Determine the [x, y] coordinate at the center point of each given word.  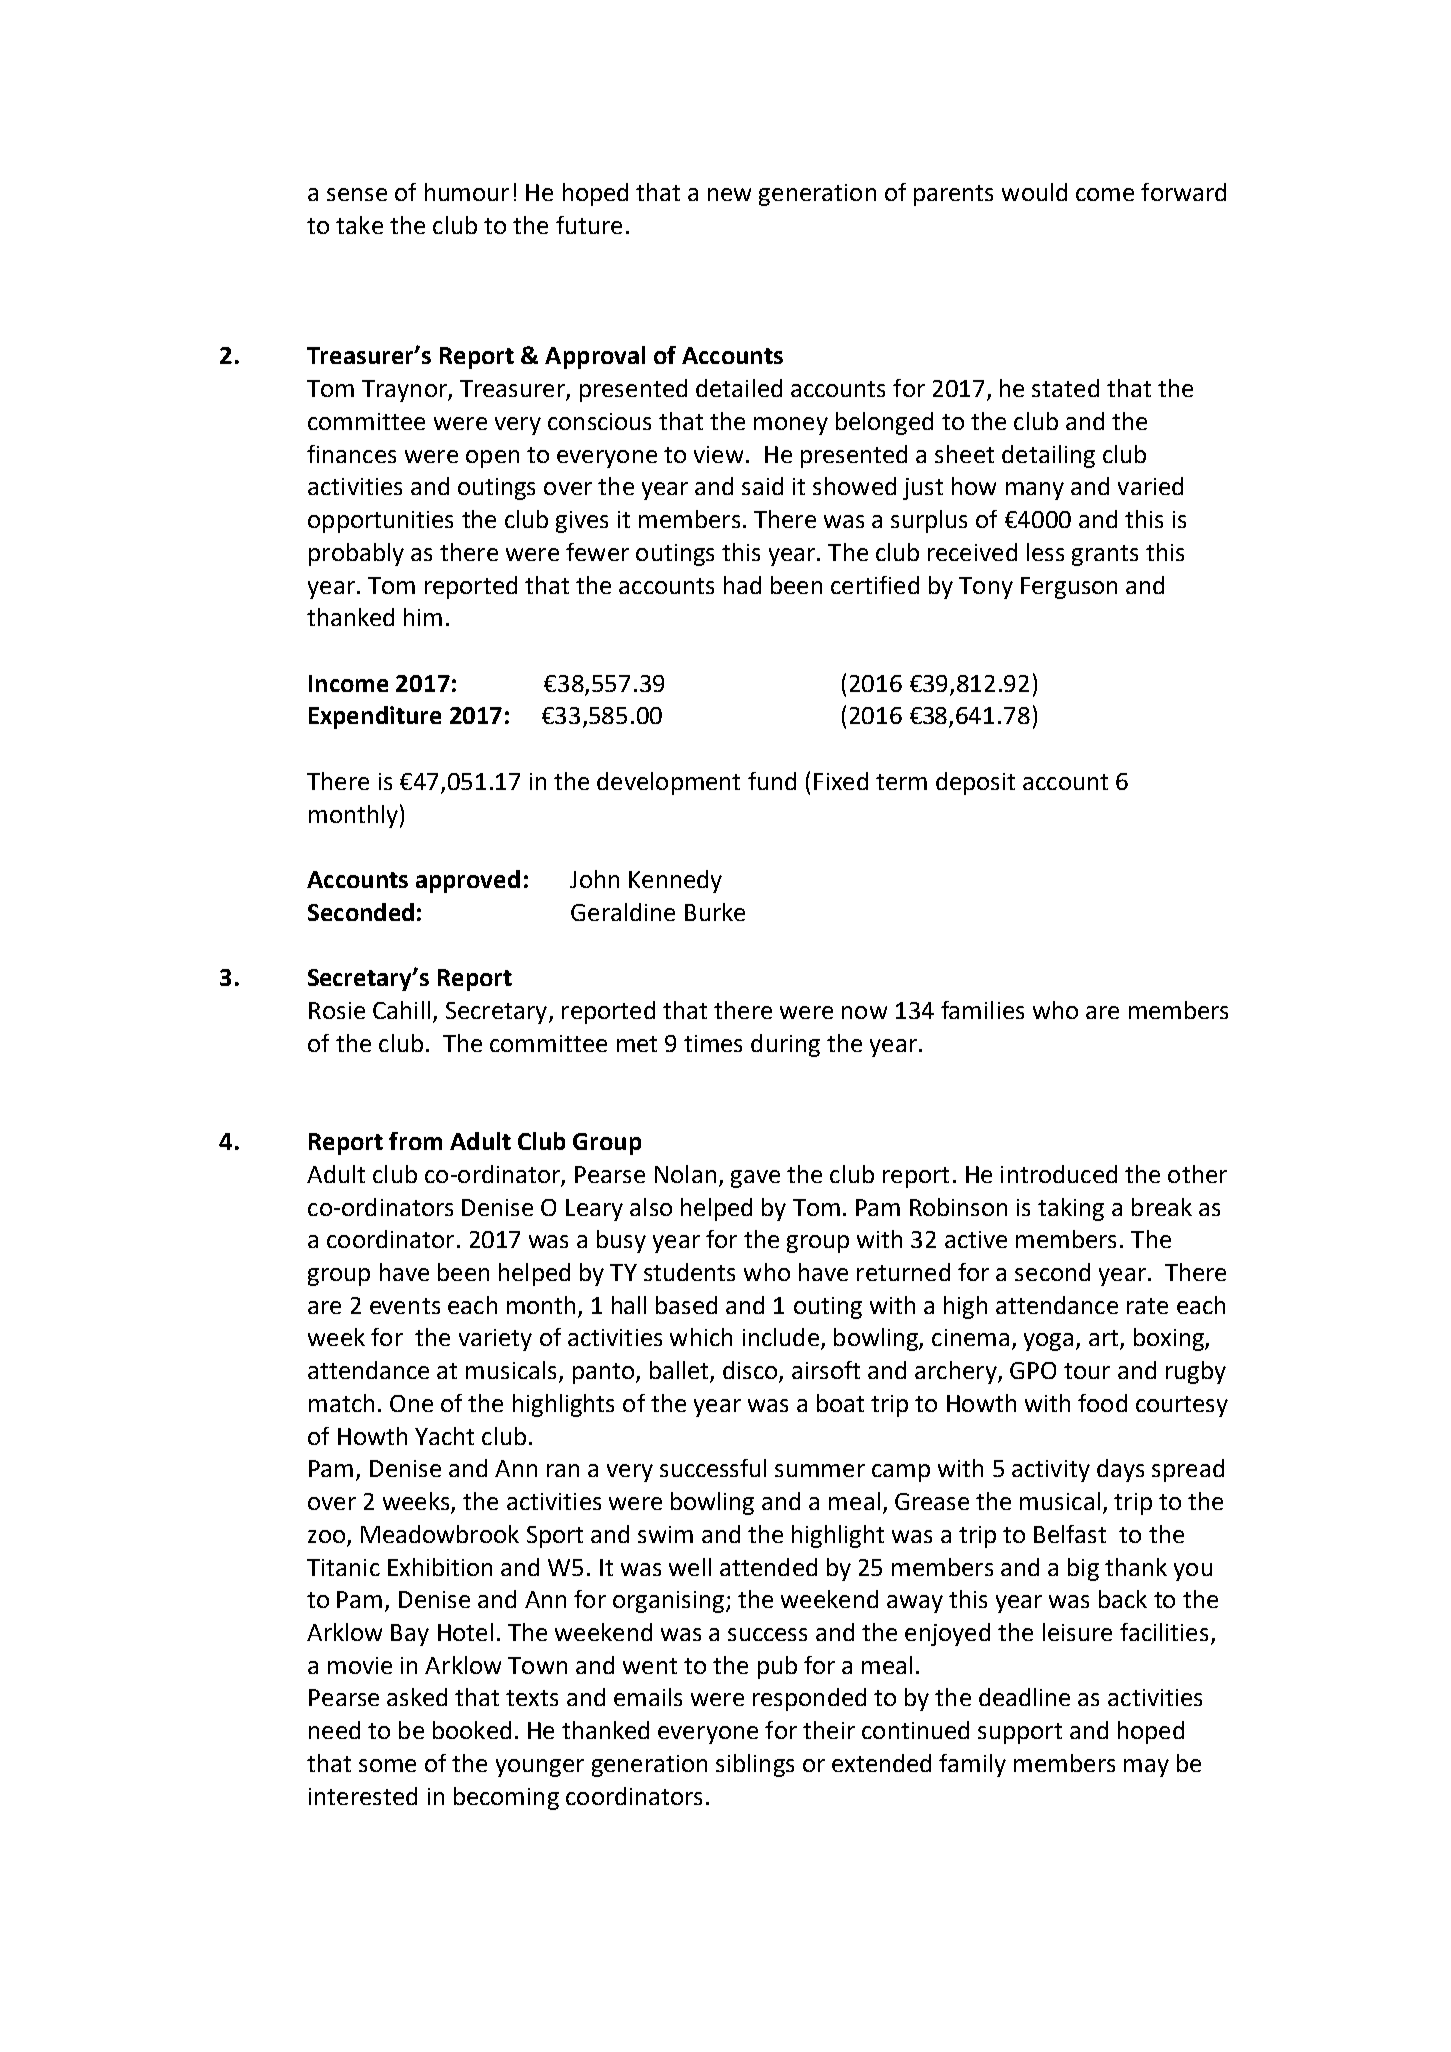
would [1034, 192]
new [729, 194]
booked [472, 1730]
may [1146, 1768]
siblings [755, 1765]
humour [467, 192]
